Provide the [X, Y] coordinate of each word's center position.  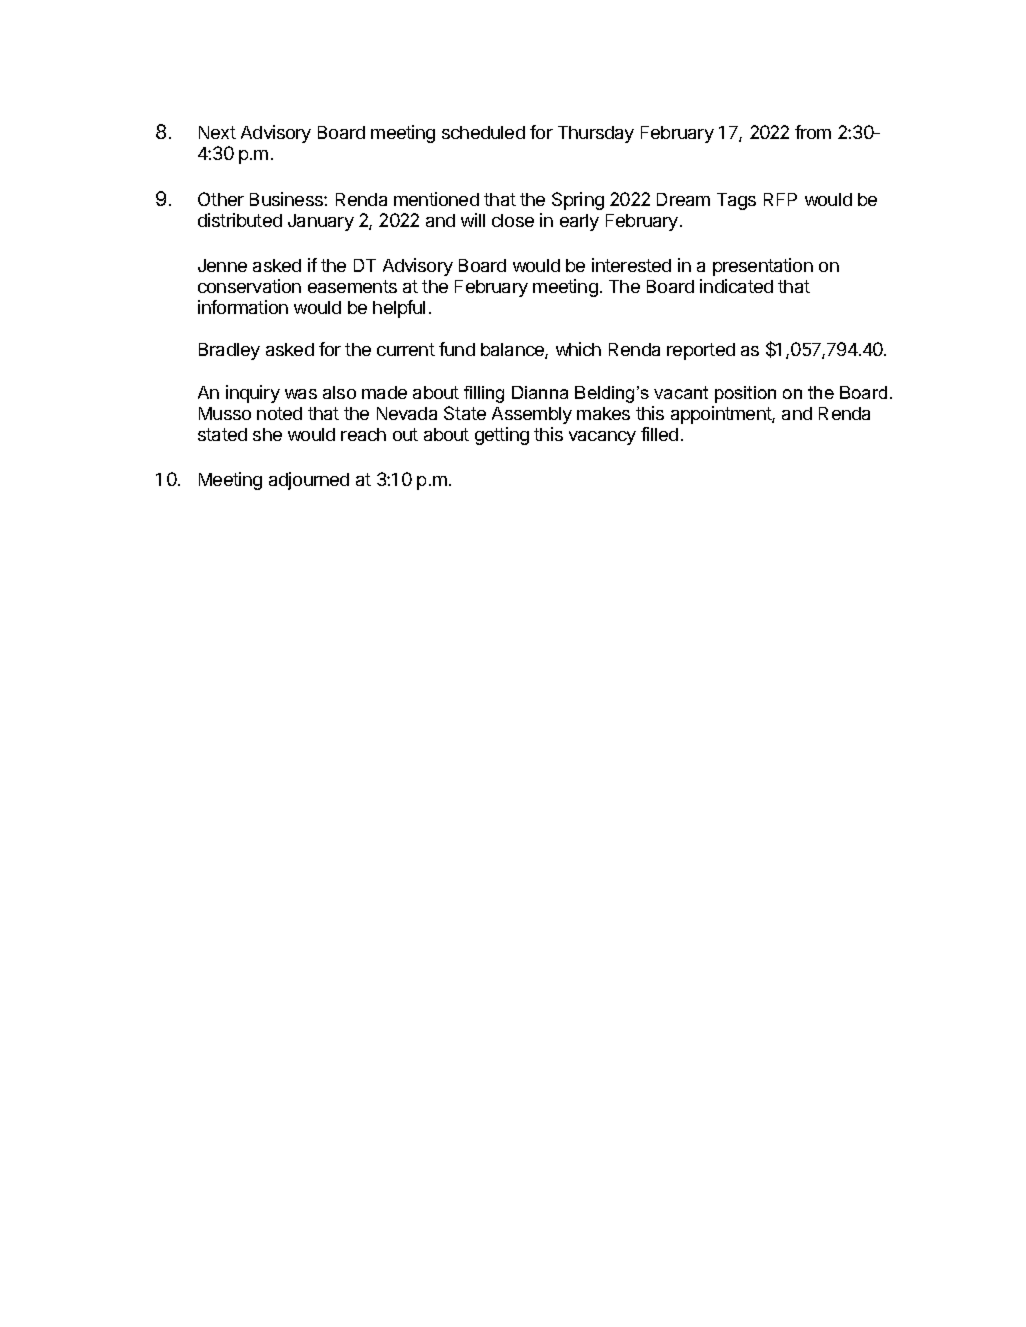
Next [217, 132]
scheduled [483, 132]
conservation [249, 286]
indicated [736, 286]
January [321, 222]
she [267, 434]
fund [457, 349]
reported [701, 351]
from [813, 132]
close [513, 220]
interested [631, 265]
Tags [736, 201]
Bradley [229, 351]
